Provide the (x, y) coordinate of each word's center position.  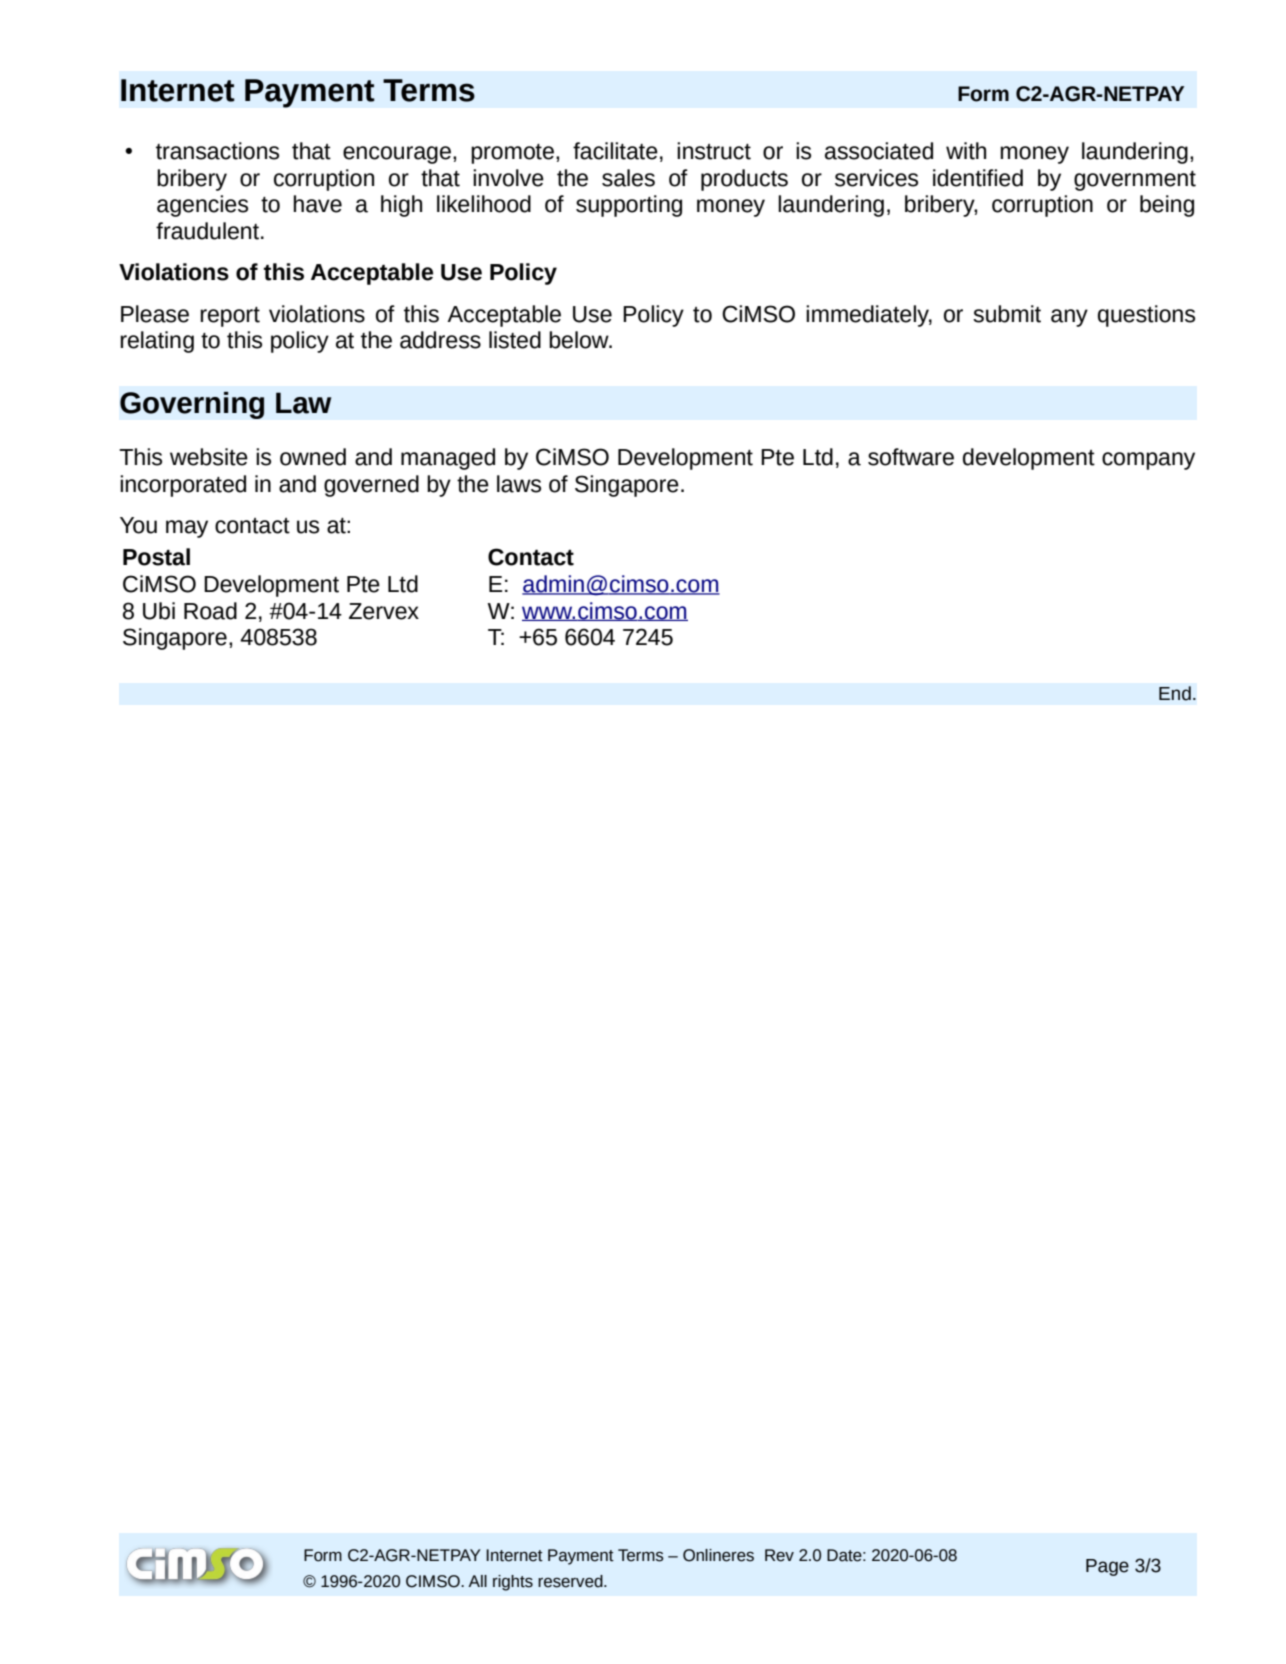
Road (210, 611)
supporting (629, 206)
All (477, 1581)
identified (978, 178)
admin (554, 585)
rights (513, 1583)
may (187, 529)
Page (1107, 1567)
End (1175, 693)
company (1148, 461)
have (318, 204)
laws (519, 484)
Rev (779, 1555)
